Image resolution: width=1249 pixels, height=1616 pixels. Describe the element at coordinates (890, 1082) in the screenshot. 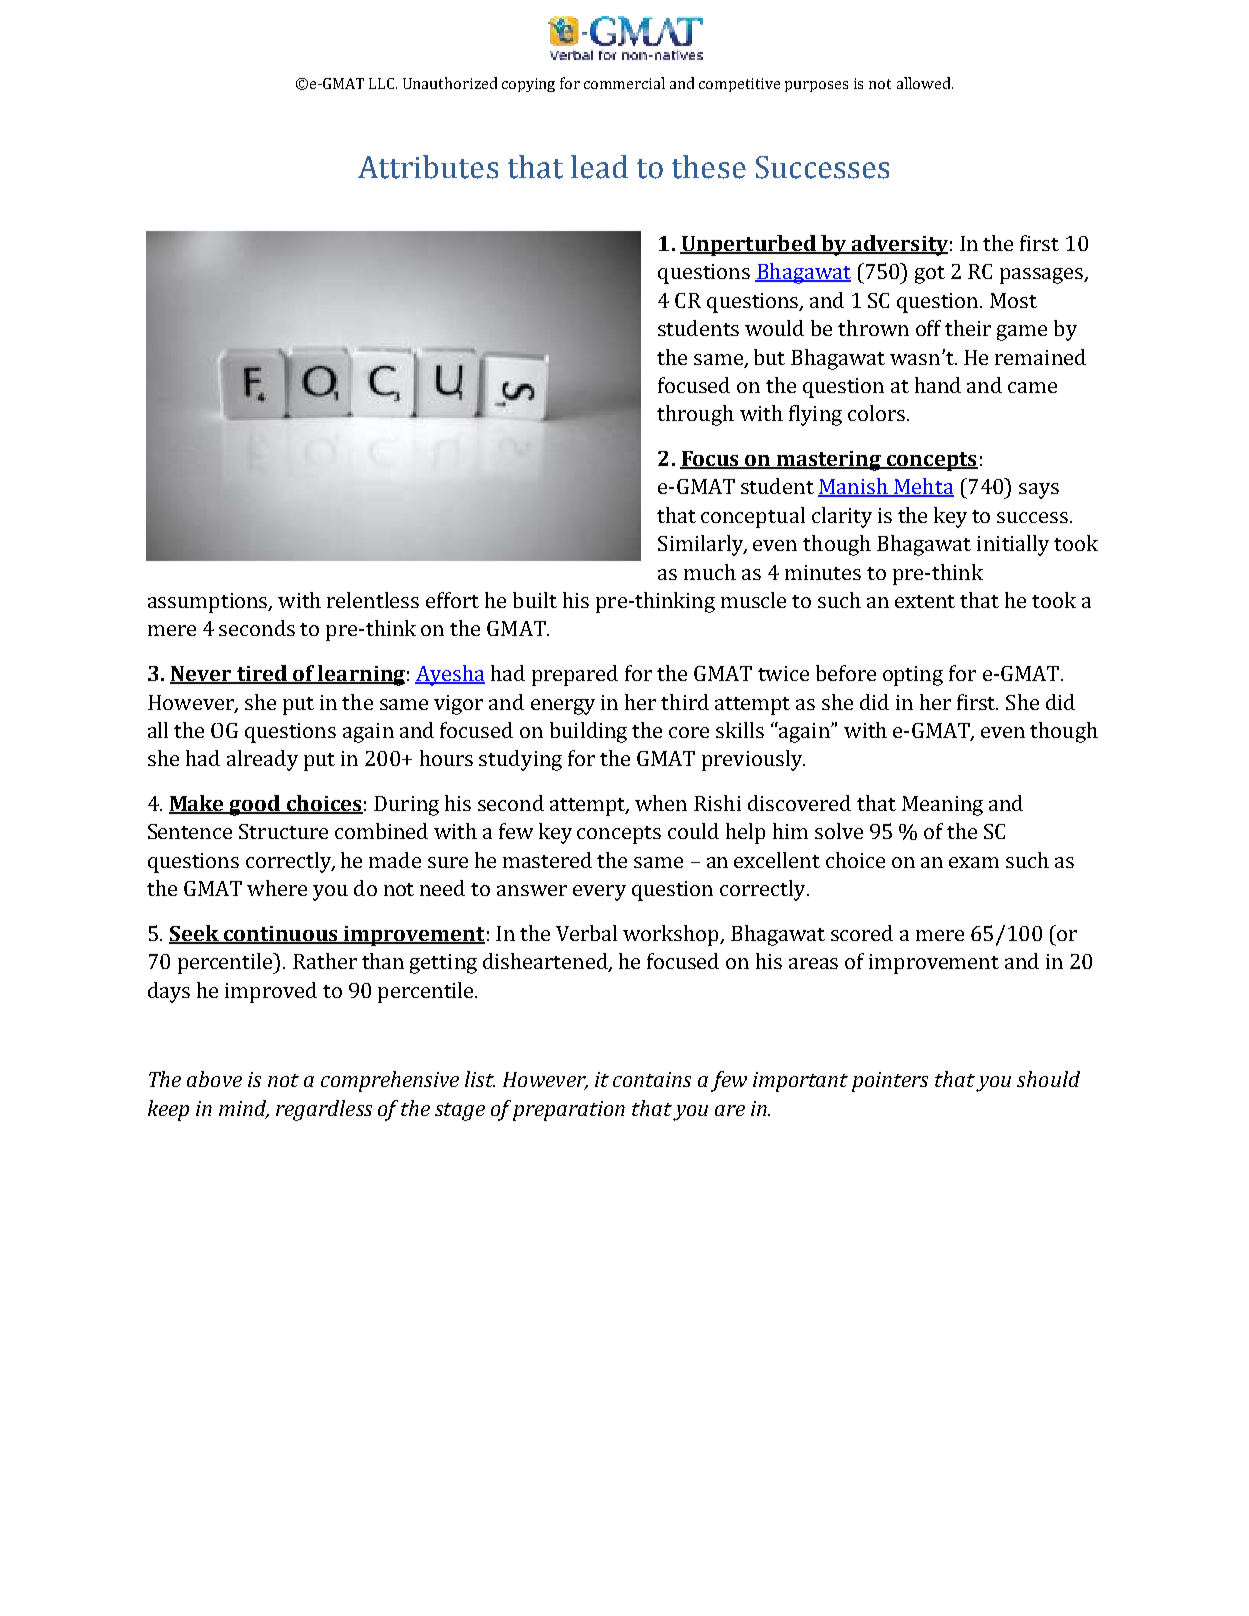

I see `pointers` at that location.
